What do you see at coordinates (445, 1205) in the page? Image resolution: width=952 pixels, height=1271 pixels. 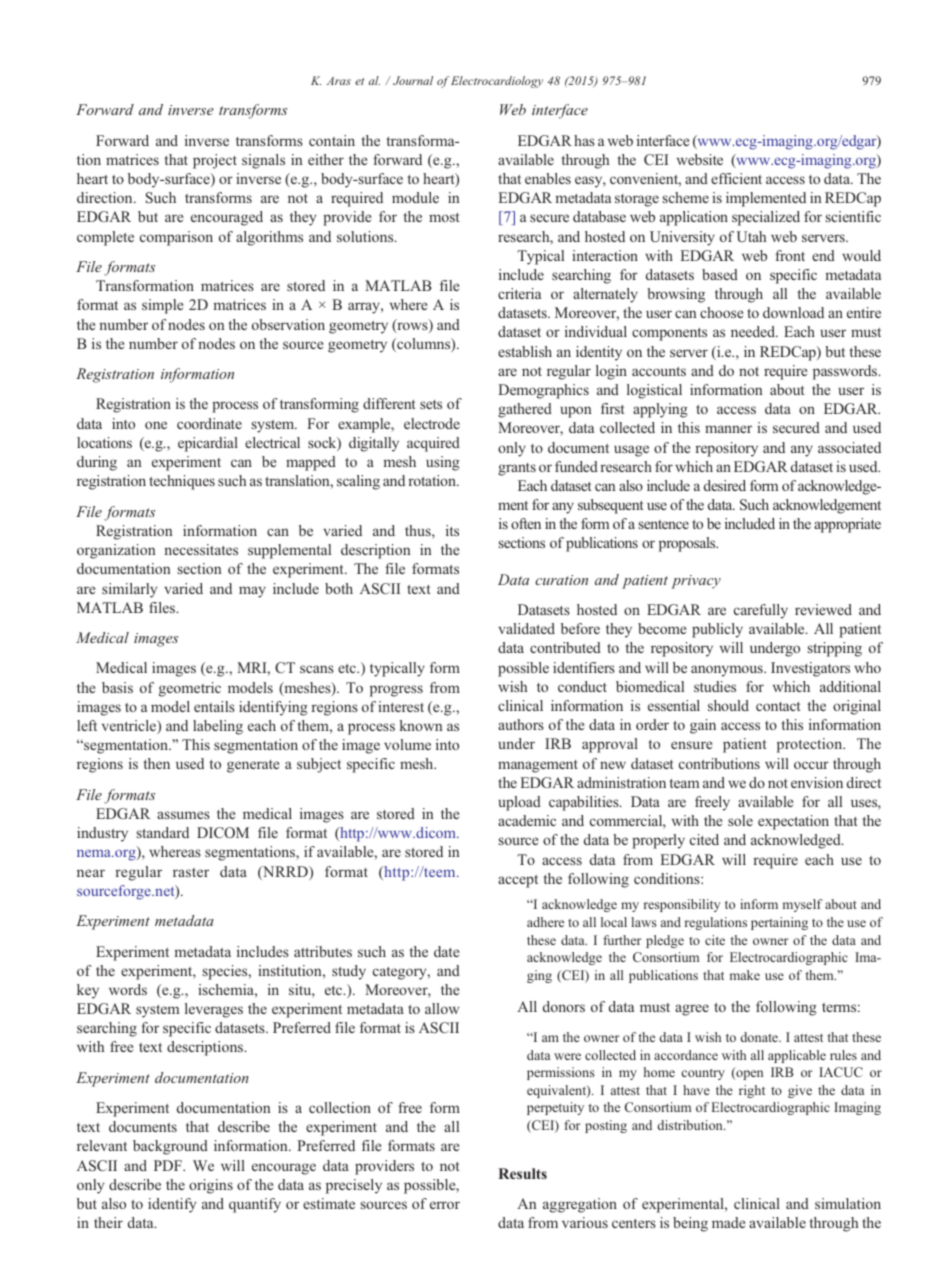 I see `error` at bounding box center [445, 1205].
